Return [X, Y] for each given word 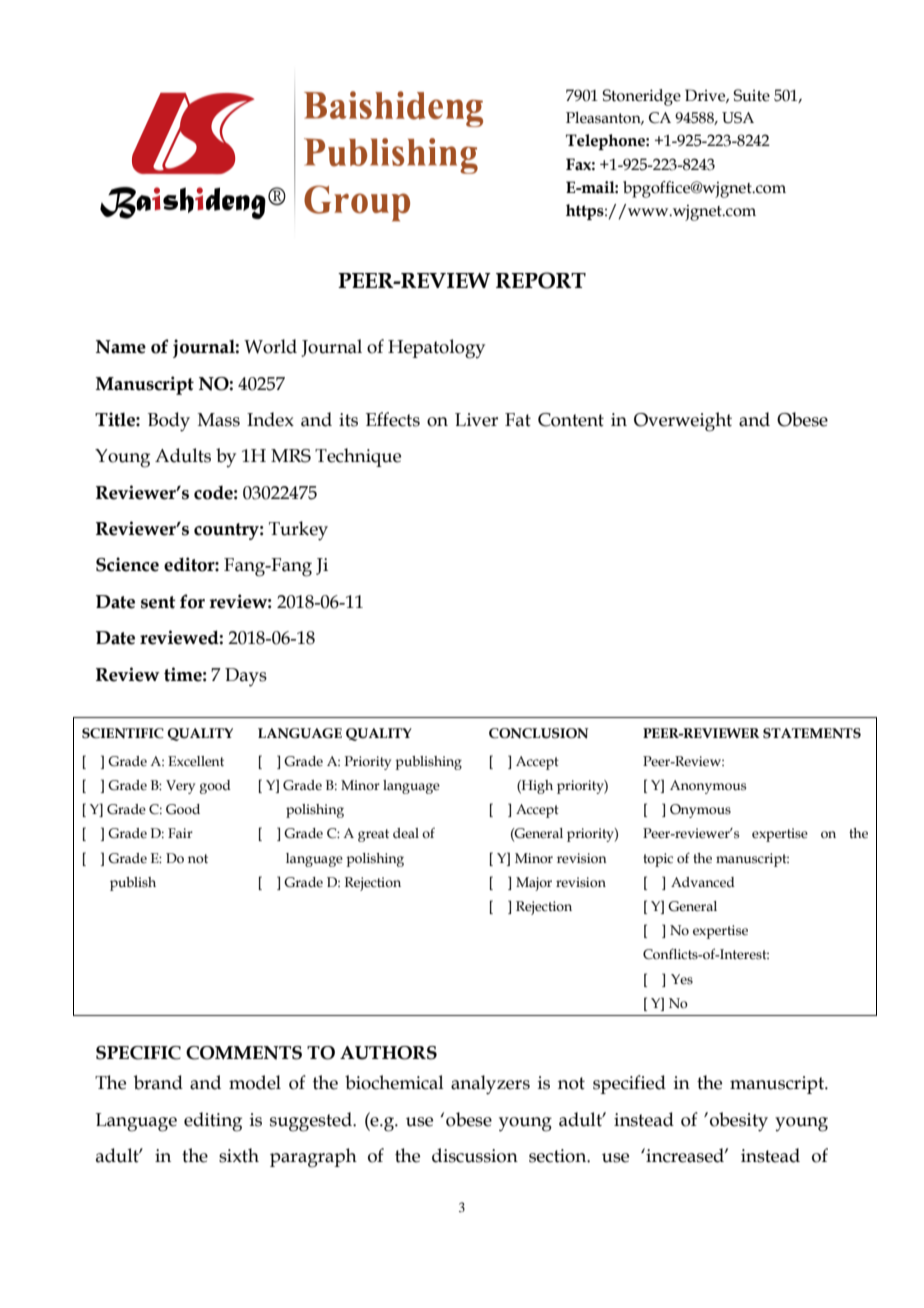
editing [213, 1122]
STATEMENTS [812, 733]
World [270, 346]
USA [738, 118]
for [192, 601]
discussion [475, 1155]
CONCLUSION [539, 733]
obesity [739, 1122]
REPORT [541, 280]
